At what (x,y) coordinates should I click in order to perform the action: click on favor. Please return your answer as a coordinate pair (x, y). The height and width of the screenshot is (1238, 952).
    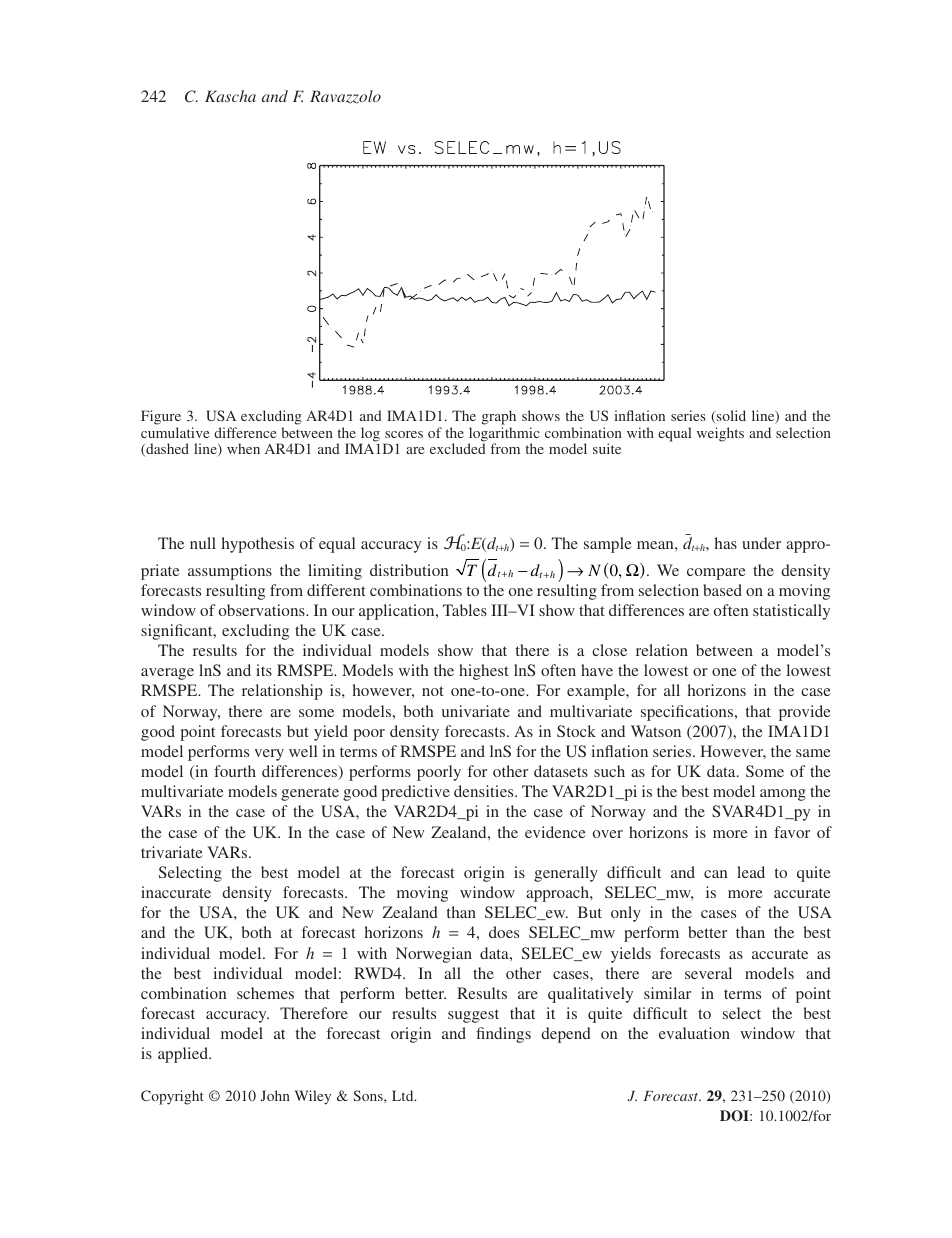
    Looking at the image, I should click on (792, 832).
